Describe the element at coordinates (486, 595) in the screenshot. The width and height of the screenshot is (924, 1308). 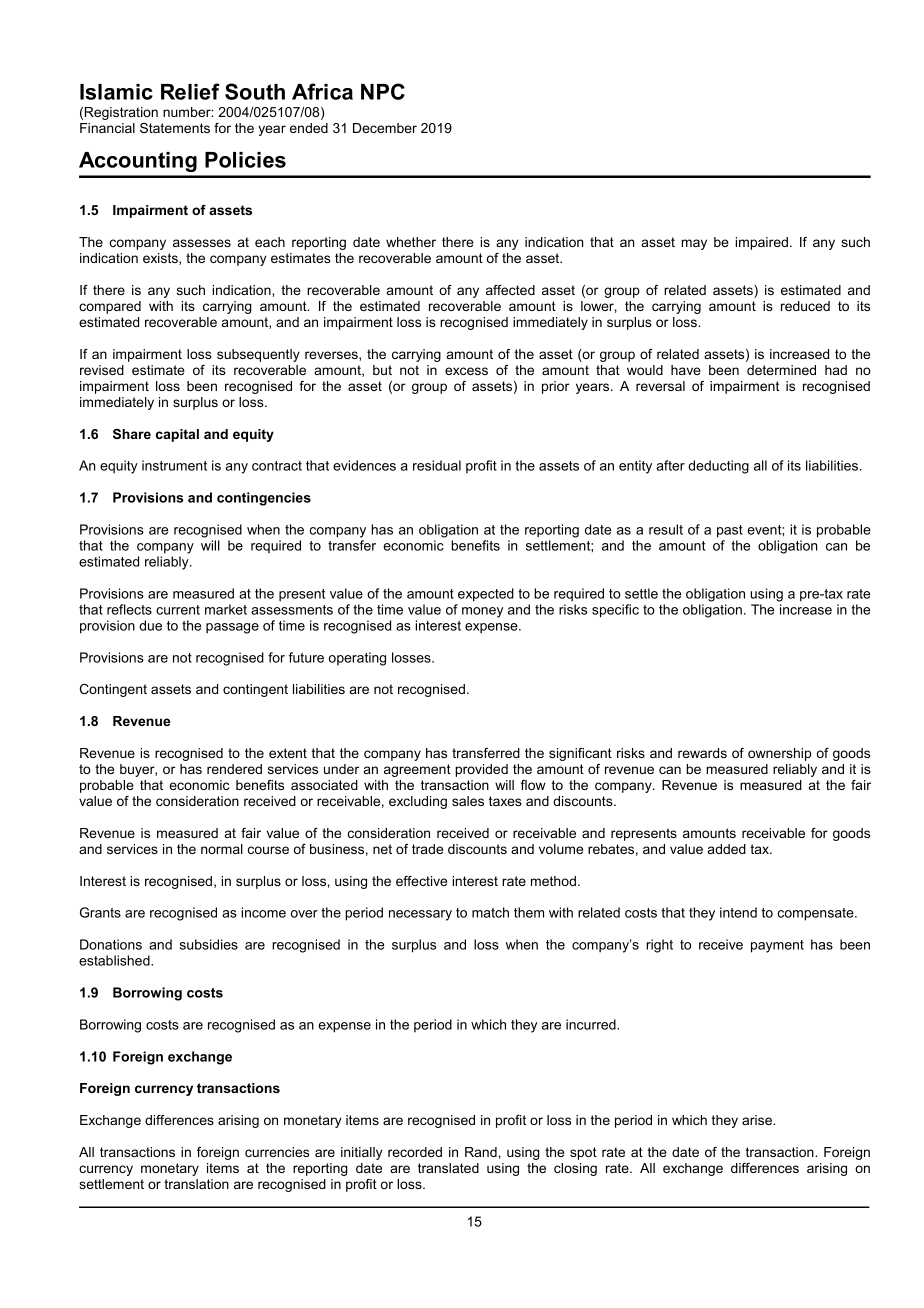
I see `expected` at that location.
